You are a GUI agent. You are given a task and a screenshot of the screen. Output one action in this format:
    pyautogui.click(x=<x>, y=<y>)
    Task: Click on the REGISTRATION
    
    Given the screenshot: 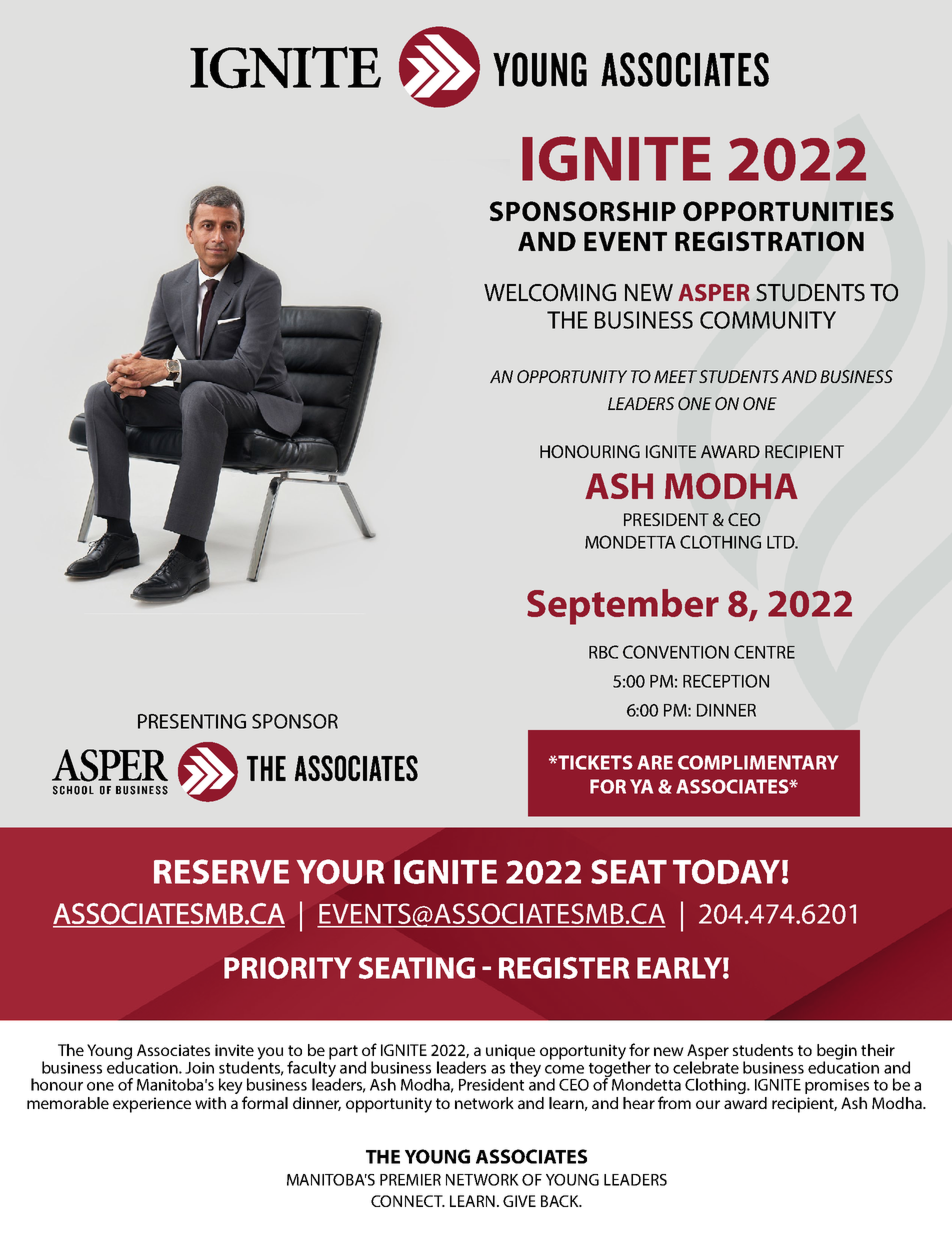 What is the action you would take?
    pyautogui.click(x=769, y=241)
